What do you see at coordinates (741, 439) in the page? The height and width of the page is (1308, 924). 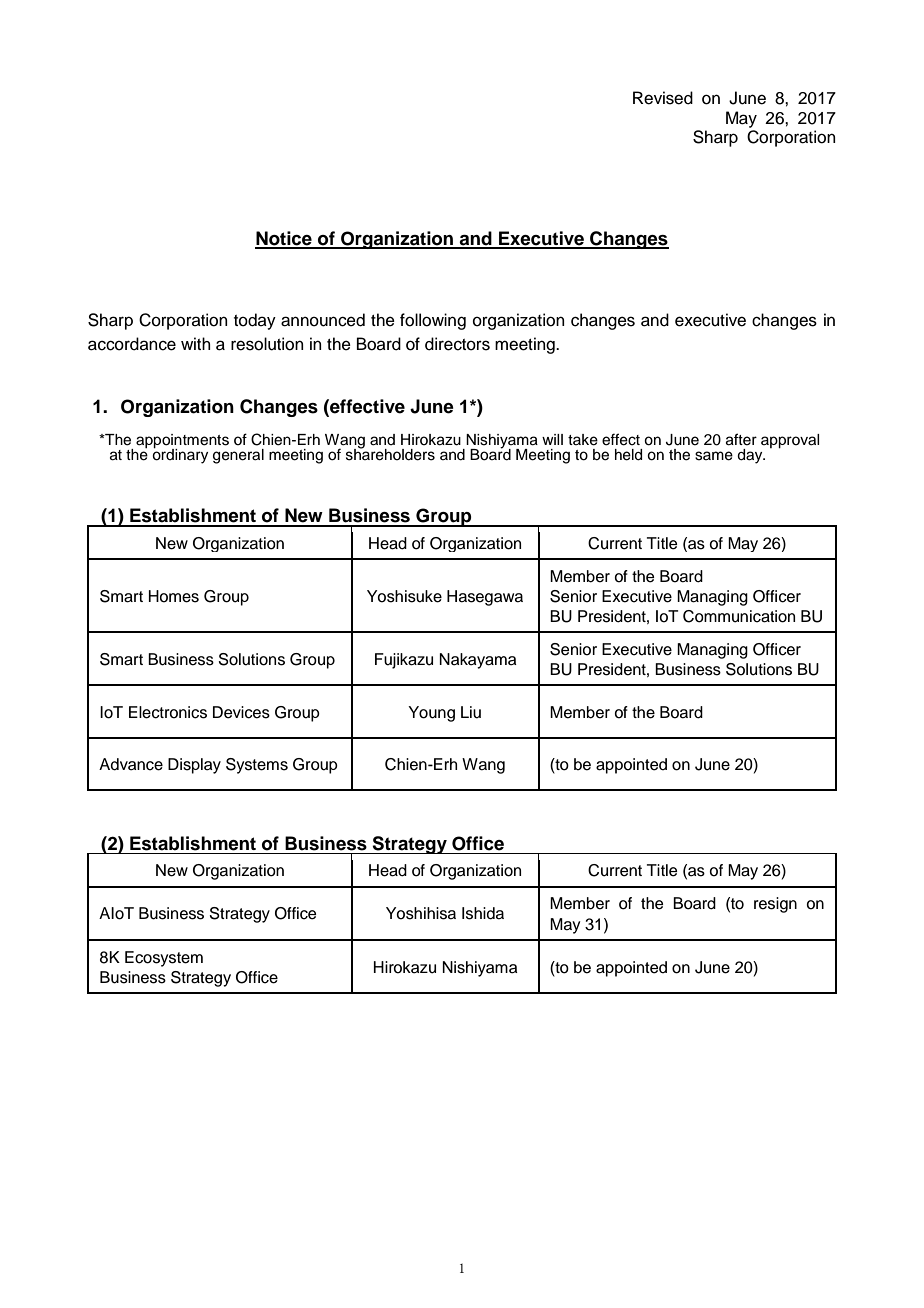 I see `after` at bounding box center [741, 439].
